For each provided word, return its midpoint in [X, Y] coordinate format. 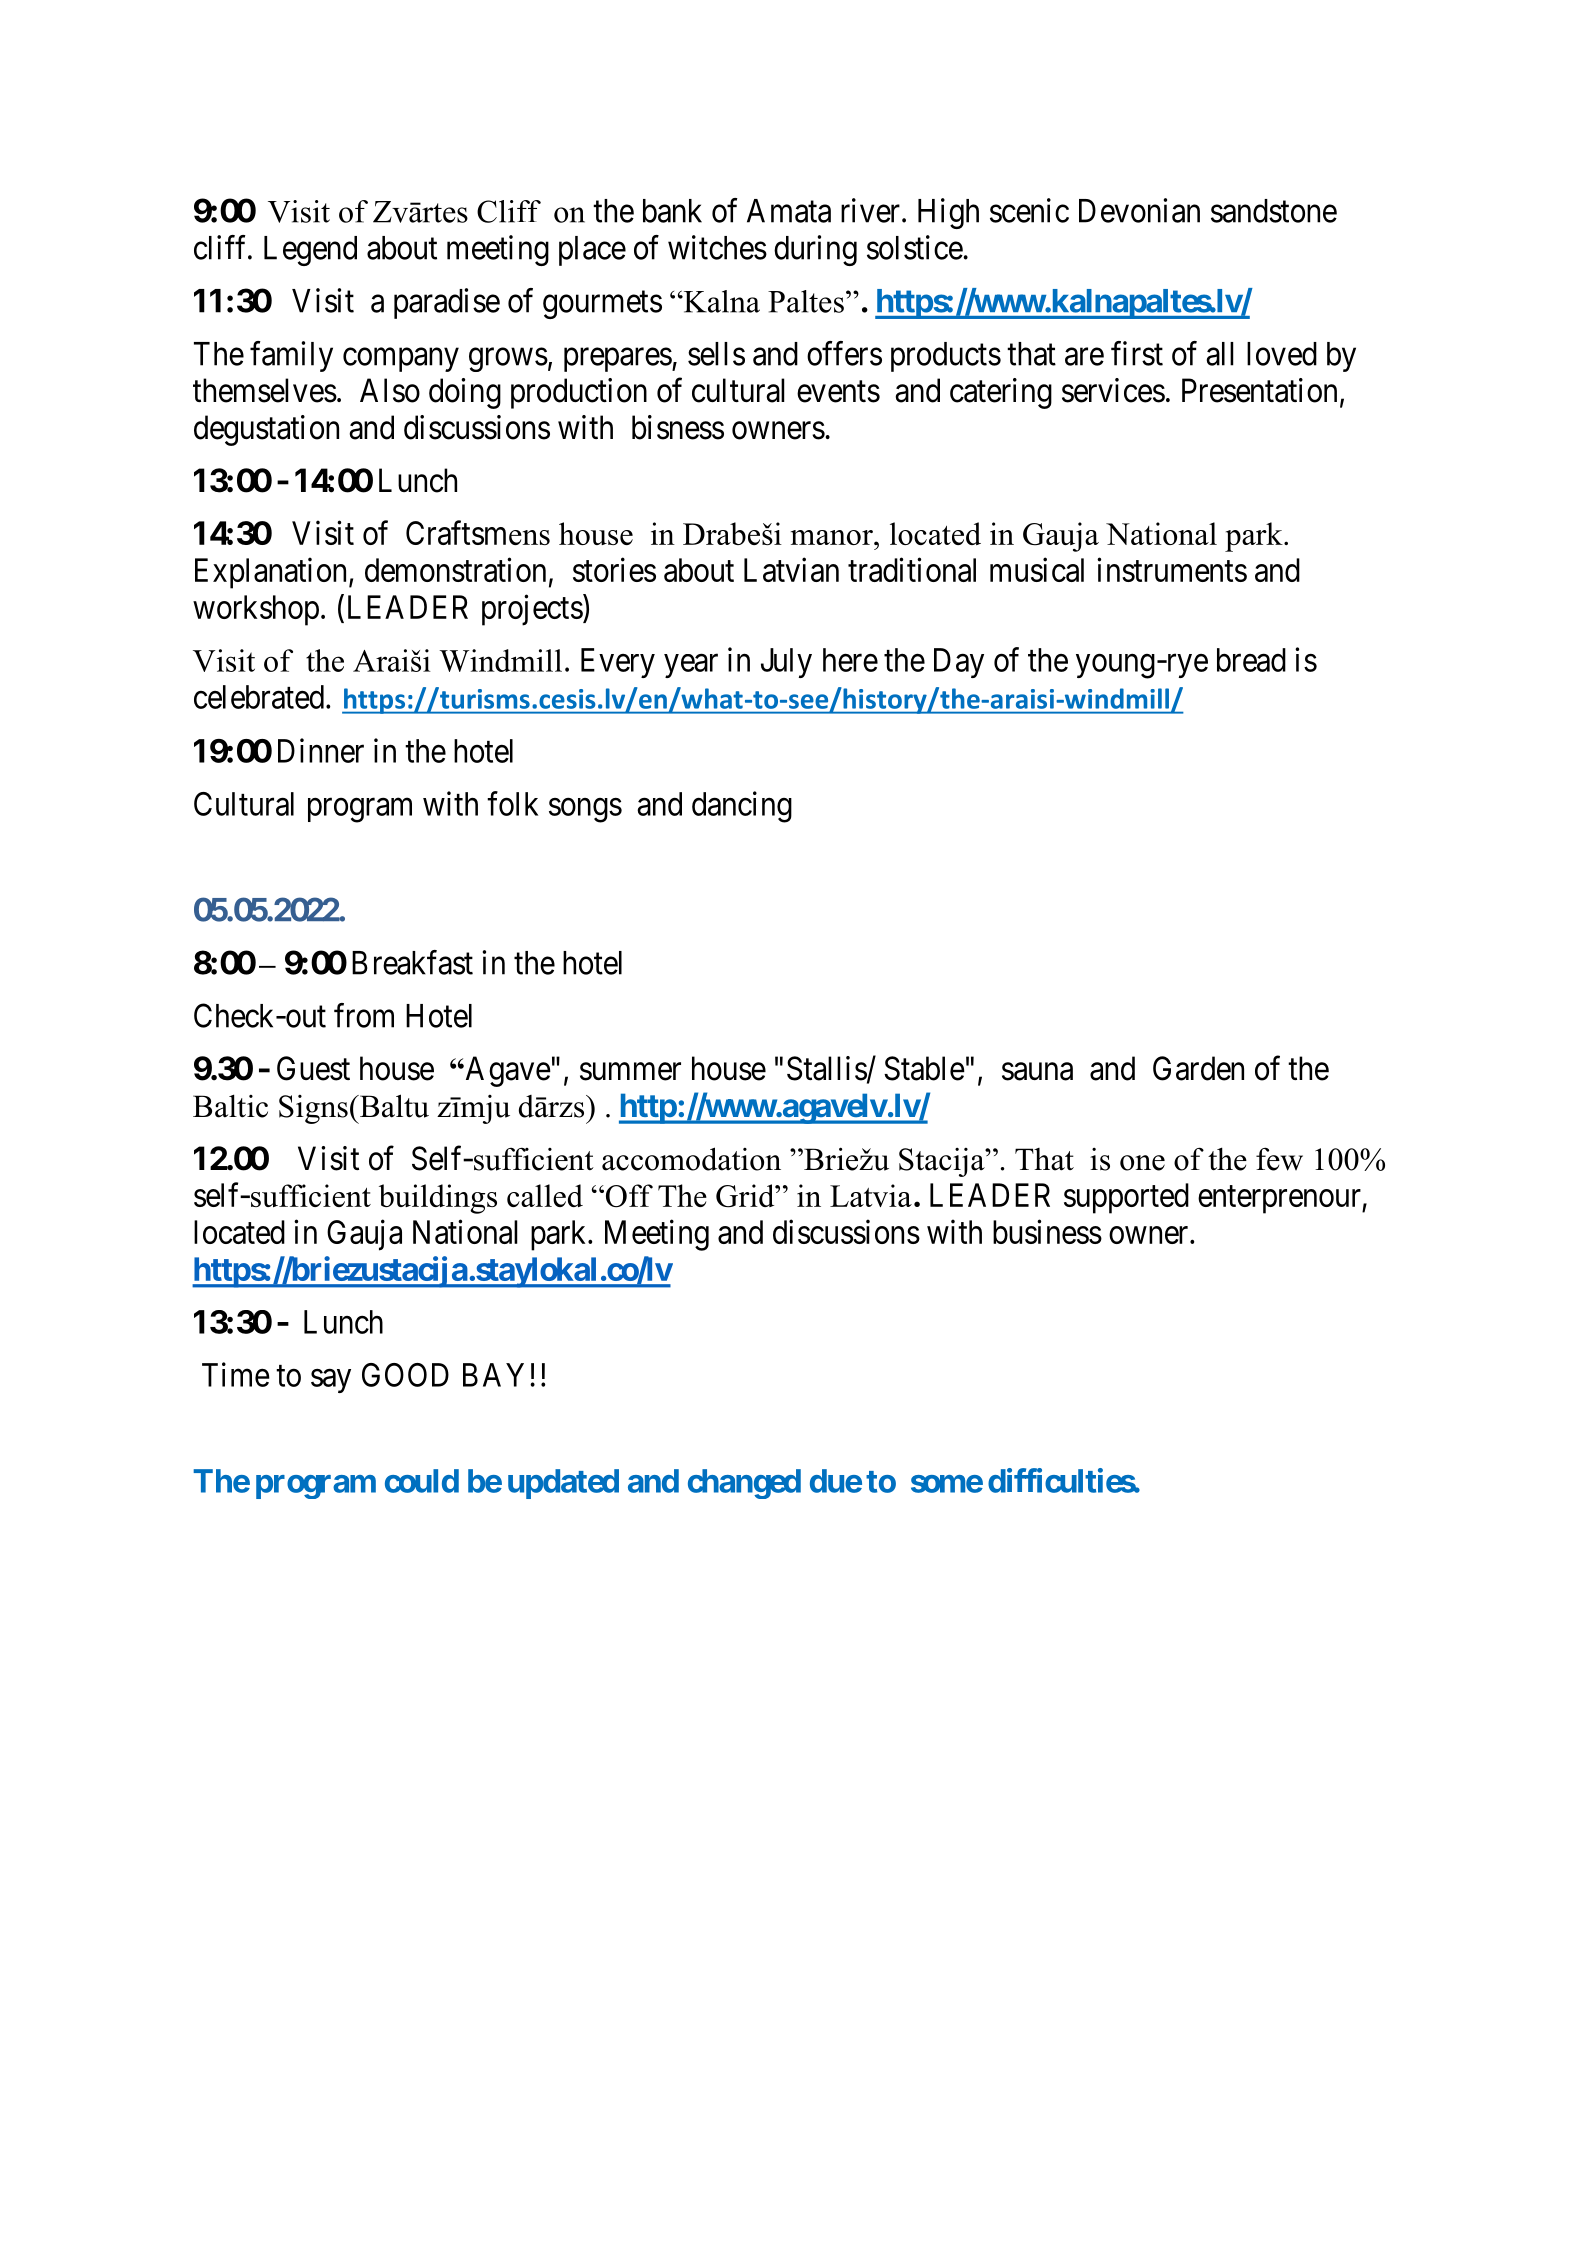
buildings [438, 1199]
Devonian [1139, 210]
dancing [742, 807]
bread [1251, 660]
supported [1126, 1198]
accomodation [691, 1159]
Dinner [321, 750]
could [422, 1481]
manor [833, 537]
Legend [310, 251]
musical [1037, 569]
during [815, 250]
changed [744, 1484]
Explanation [272, 573]
